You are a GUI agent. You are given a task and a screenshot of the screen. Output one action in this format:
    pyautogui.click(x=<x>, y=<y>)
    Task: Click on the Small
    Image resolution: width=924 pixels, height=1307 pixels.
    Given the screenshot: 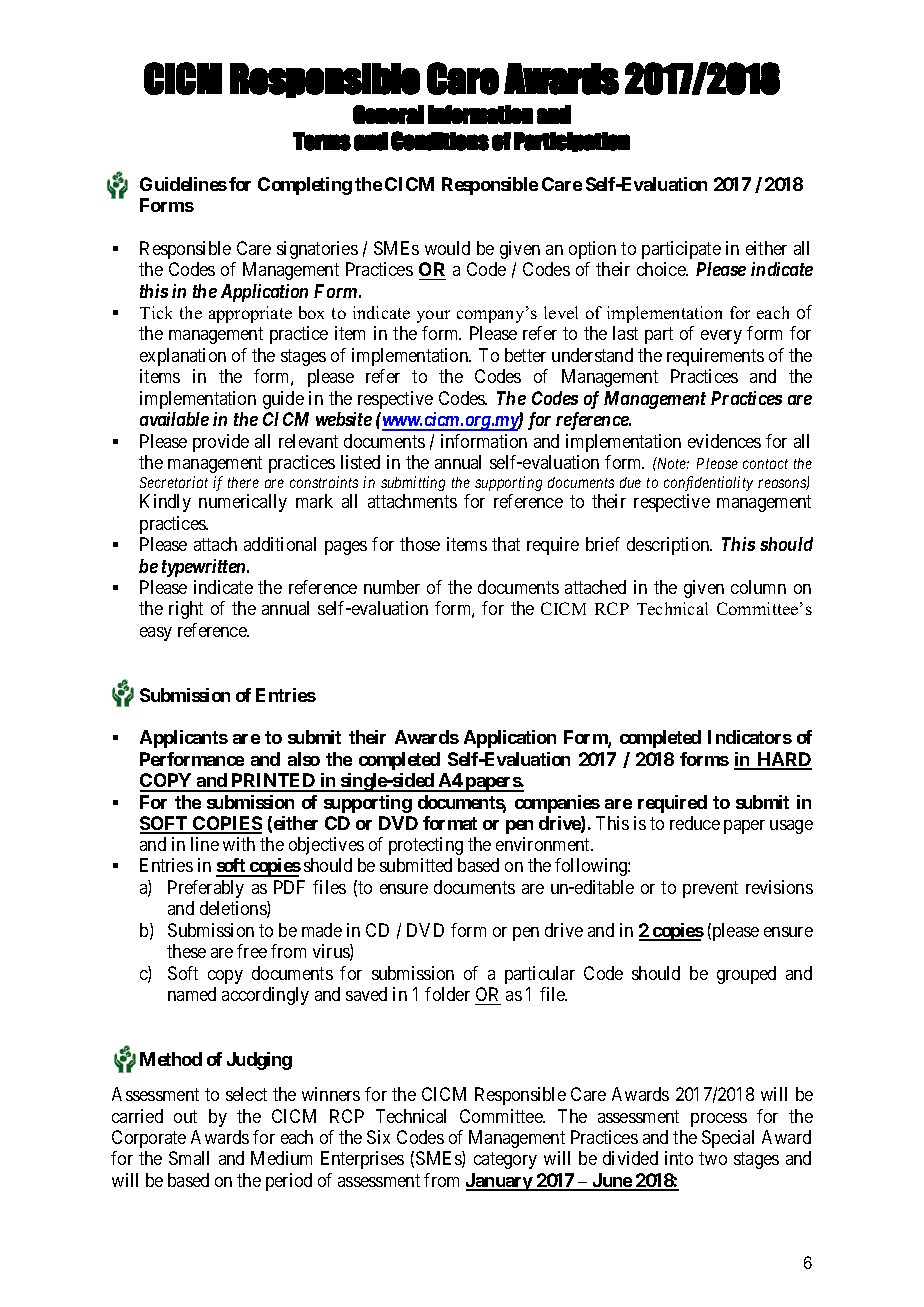 What is the action you would take?
    pyautogui.click(x=189, y=1158)
